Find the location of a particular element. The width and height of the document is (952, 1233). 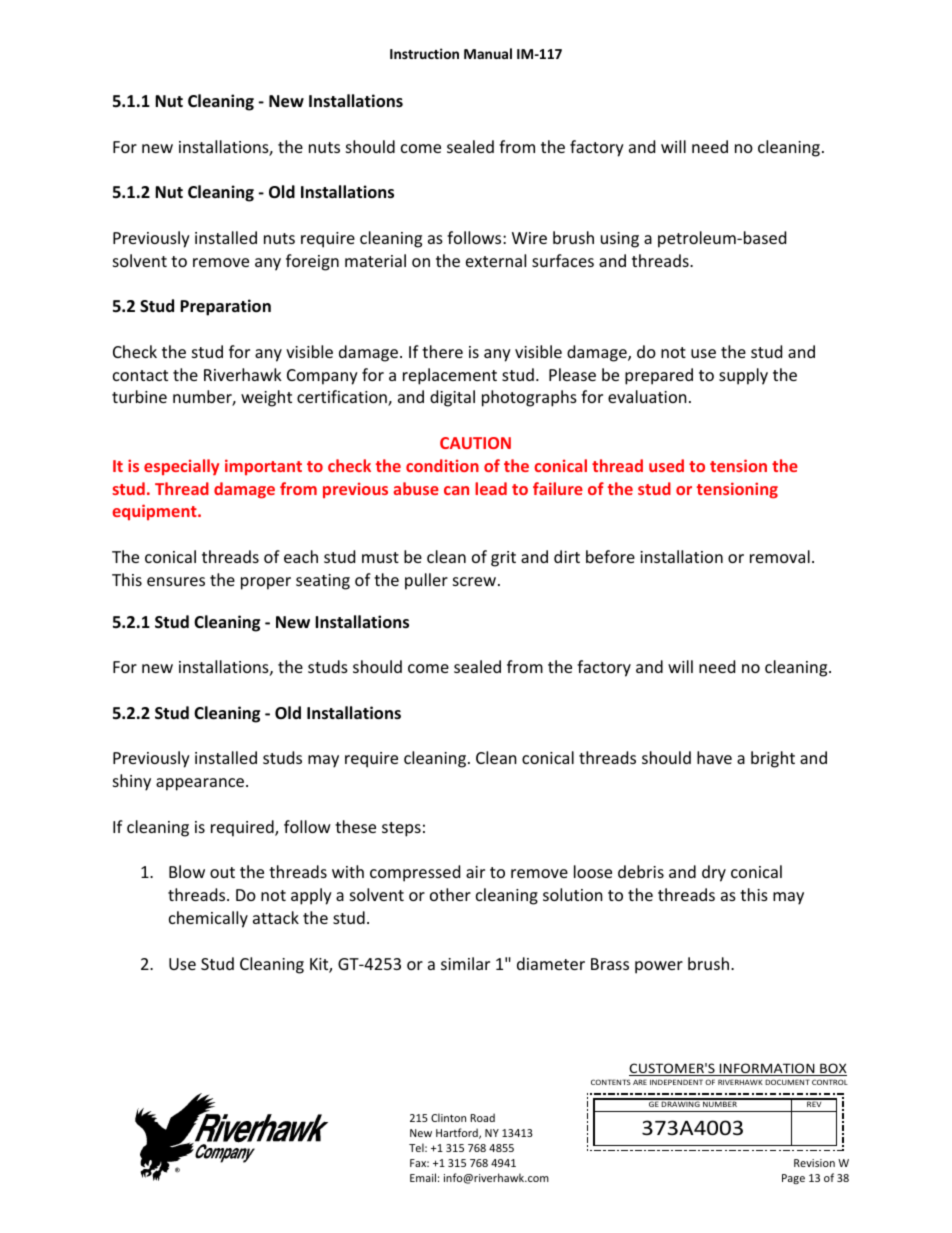

appearance is located at coordinates (201, 784).
